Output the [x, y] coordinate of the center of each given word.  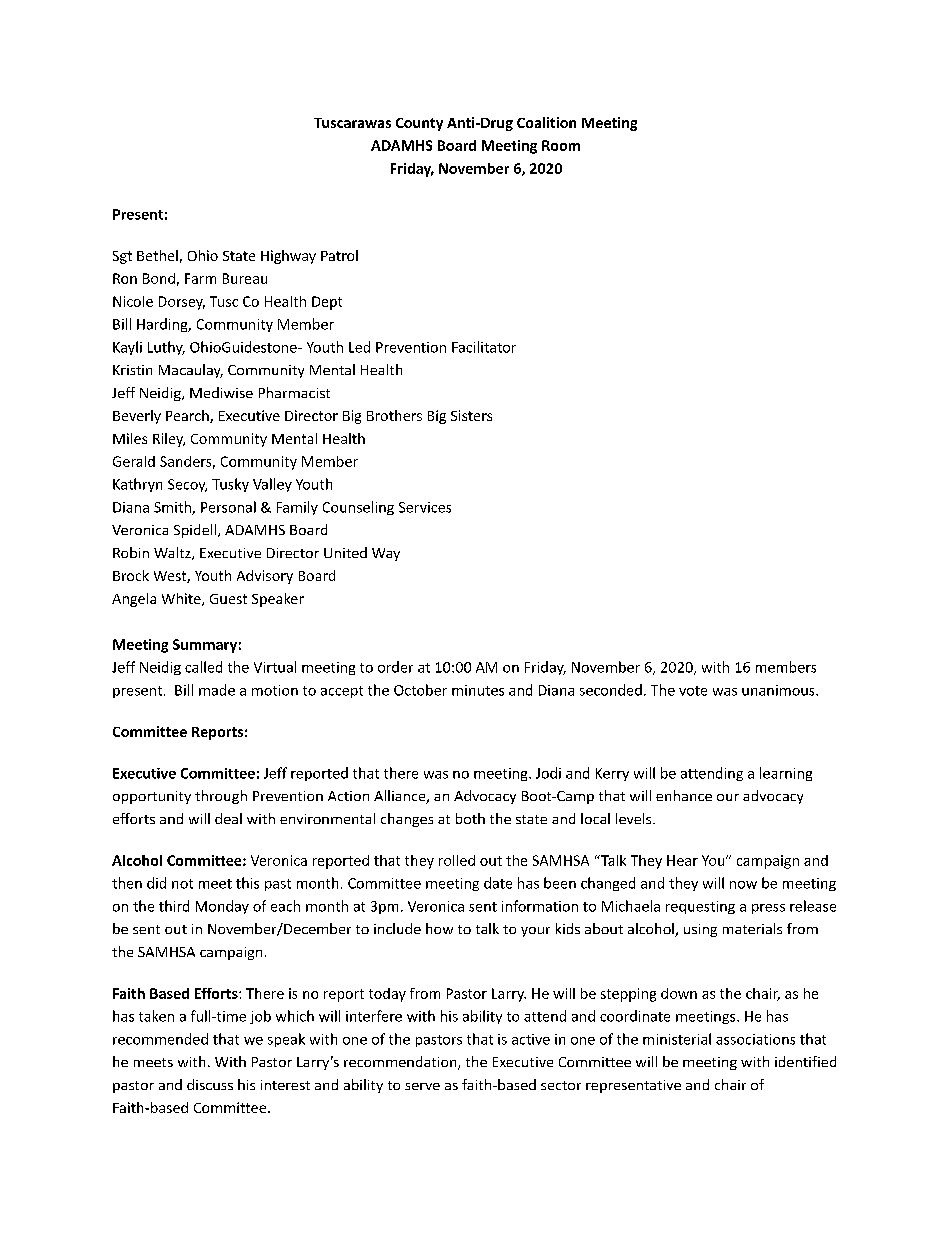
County [419, 124]
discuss [210, 1084]
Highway [288, 257]
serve [422, 1086]
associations [755, 1039]
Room [561, 145]
